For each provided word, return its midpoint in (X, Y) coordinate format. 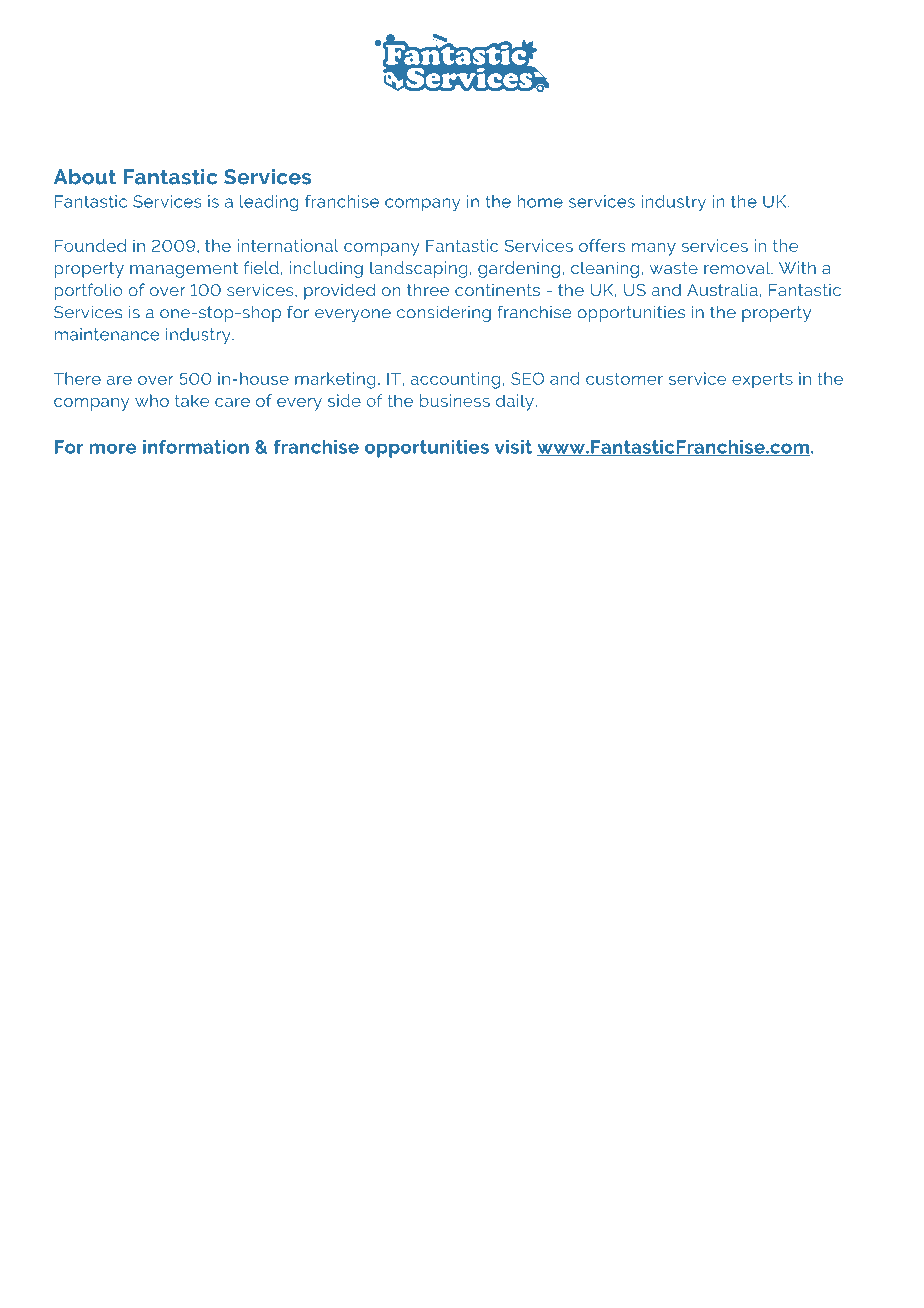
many (654, 249)
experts (762, 380)
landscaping (418, 269)
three (428, 289)
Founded (90, 245)
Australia (722, 289)
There (77, 378)
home (540, 201)
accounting (455, 380)
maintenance (107, 334)
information (196, 447)
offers (602, 245)
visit (513, 447)
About (85, 177)
